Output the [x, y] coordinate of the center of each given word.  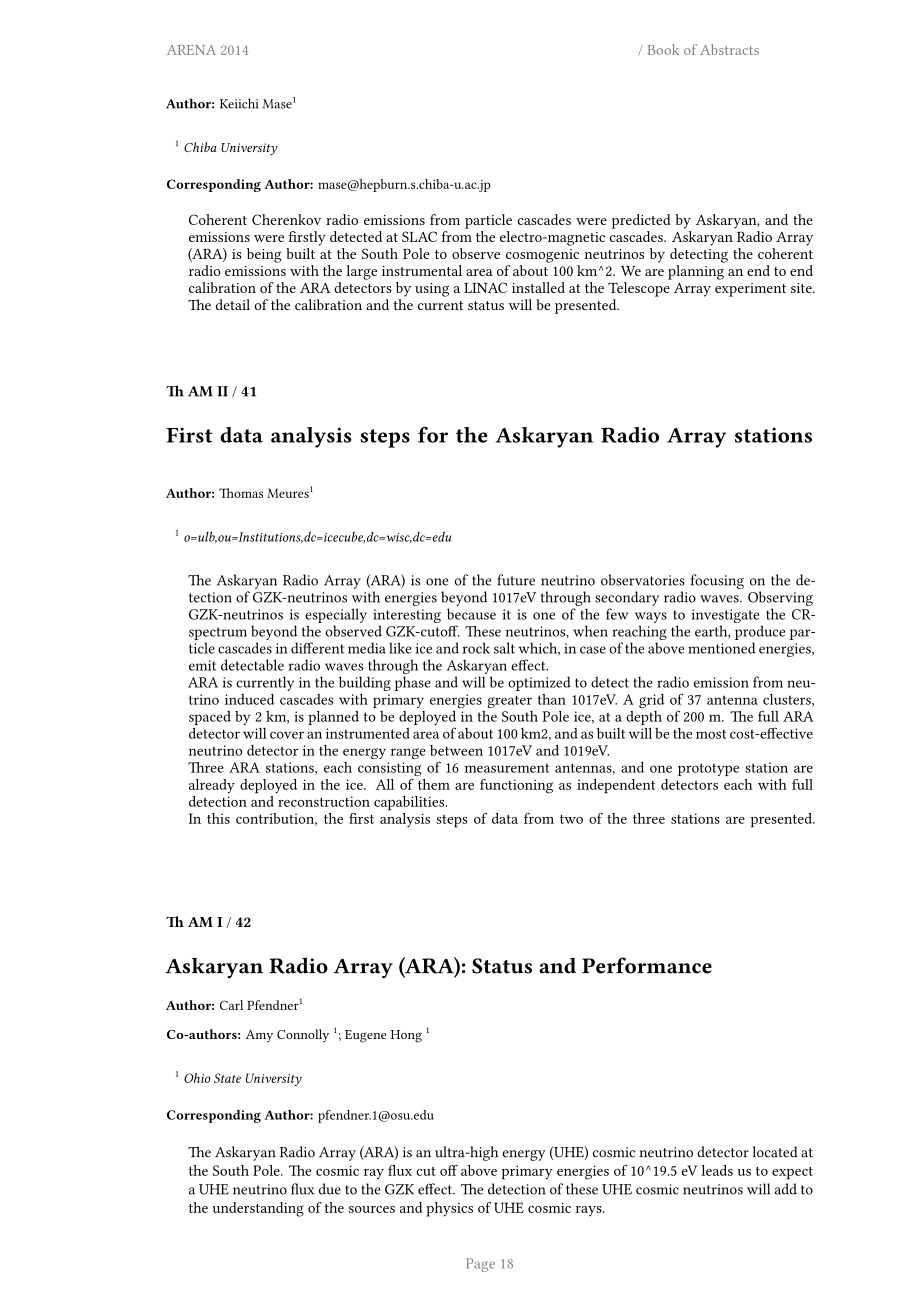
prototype [708, 769]
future [516, 580]
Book [663, 49]
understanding [258, 1209]
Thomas [241, 493]
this [218, 818]
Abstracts [729, 49]
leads [717, 1170]
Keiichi [239, 103]
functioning [516, 786]
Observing [780, 598]
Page [480, 1265]
